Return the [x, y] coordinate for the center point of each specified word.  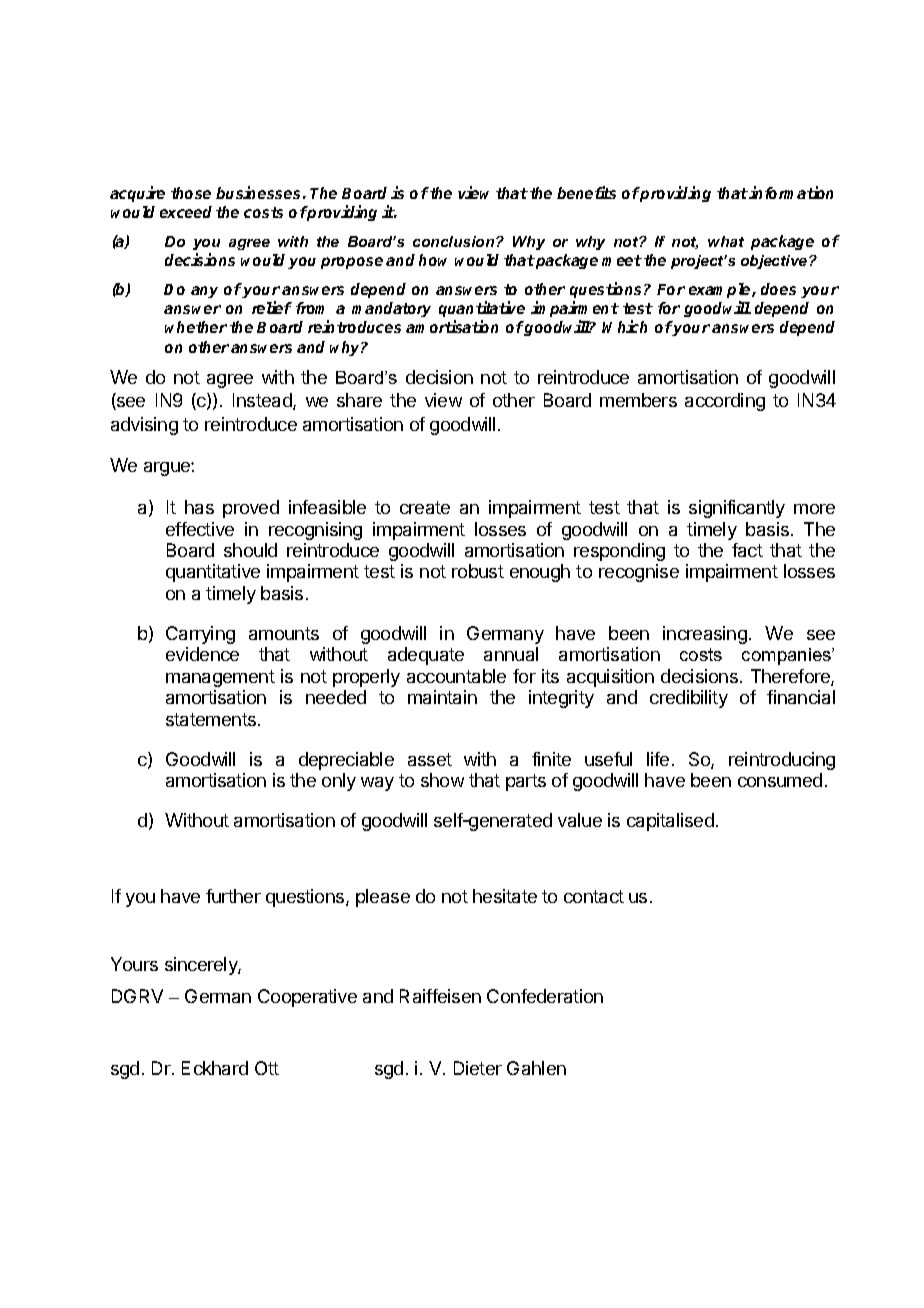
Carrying [200, 635]
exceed [186, 212]
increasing [705, 635]
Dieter [478, 1068]
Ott [267, 1068]
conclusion [455, 241]
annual [511, 654]
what [726, 241]
